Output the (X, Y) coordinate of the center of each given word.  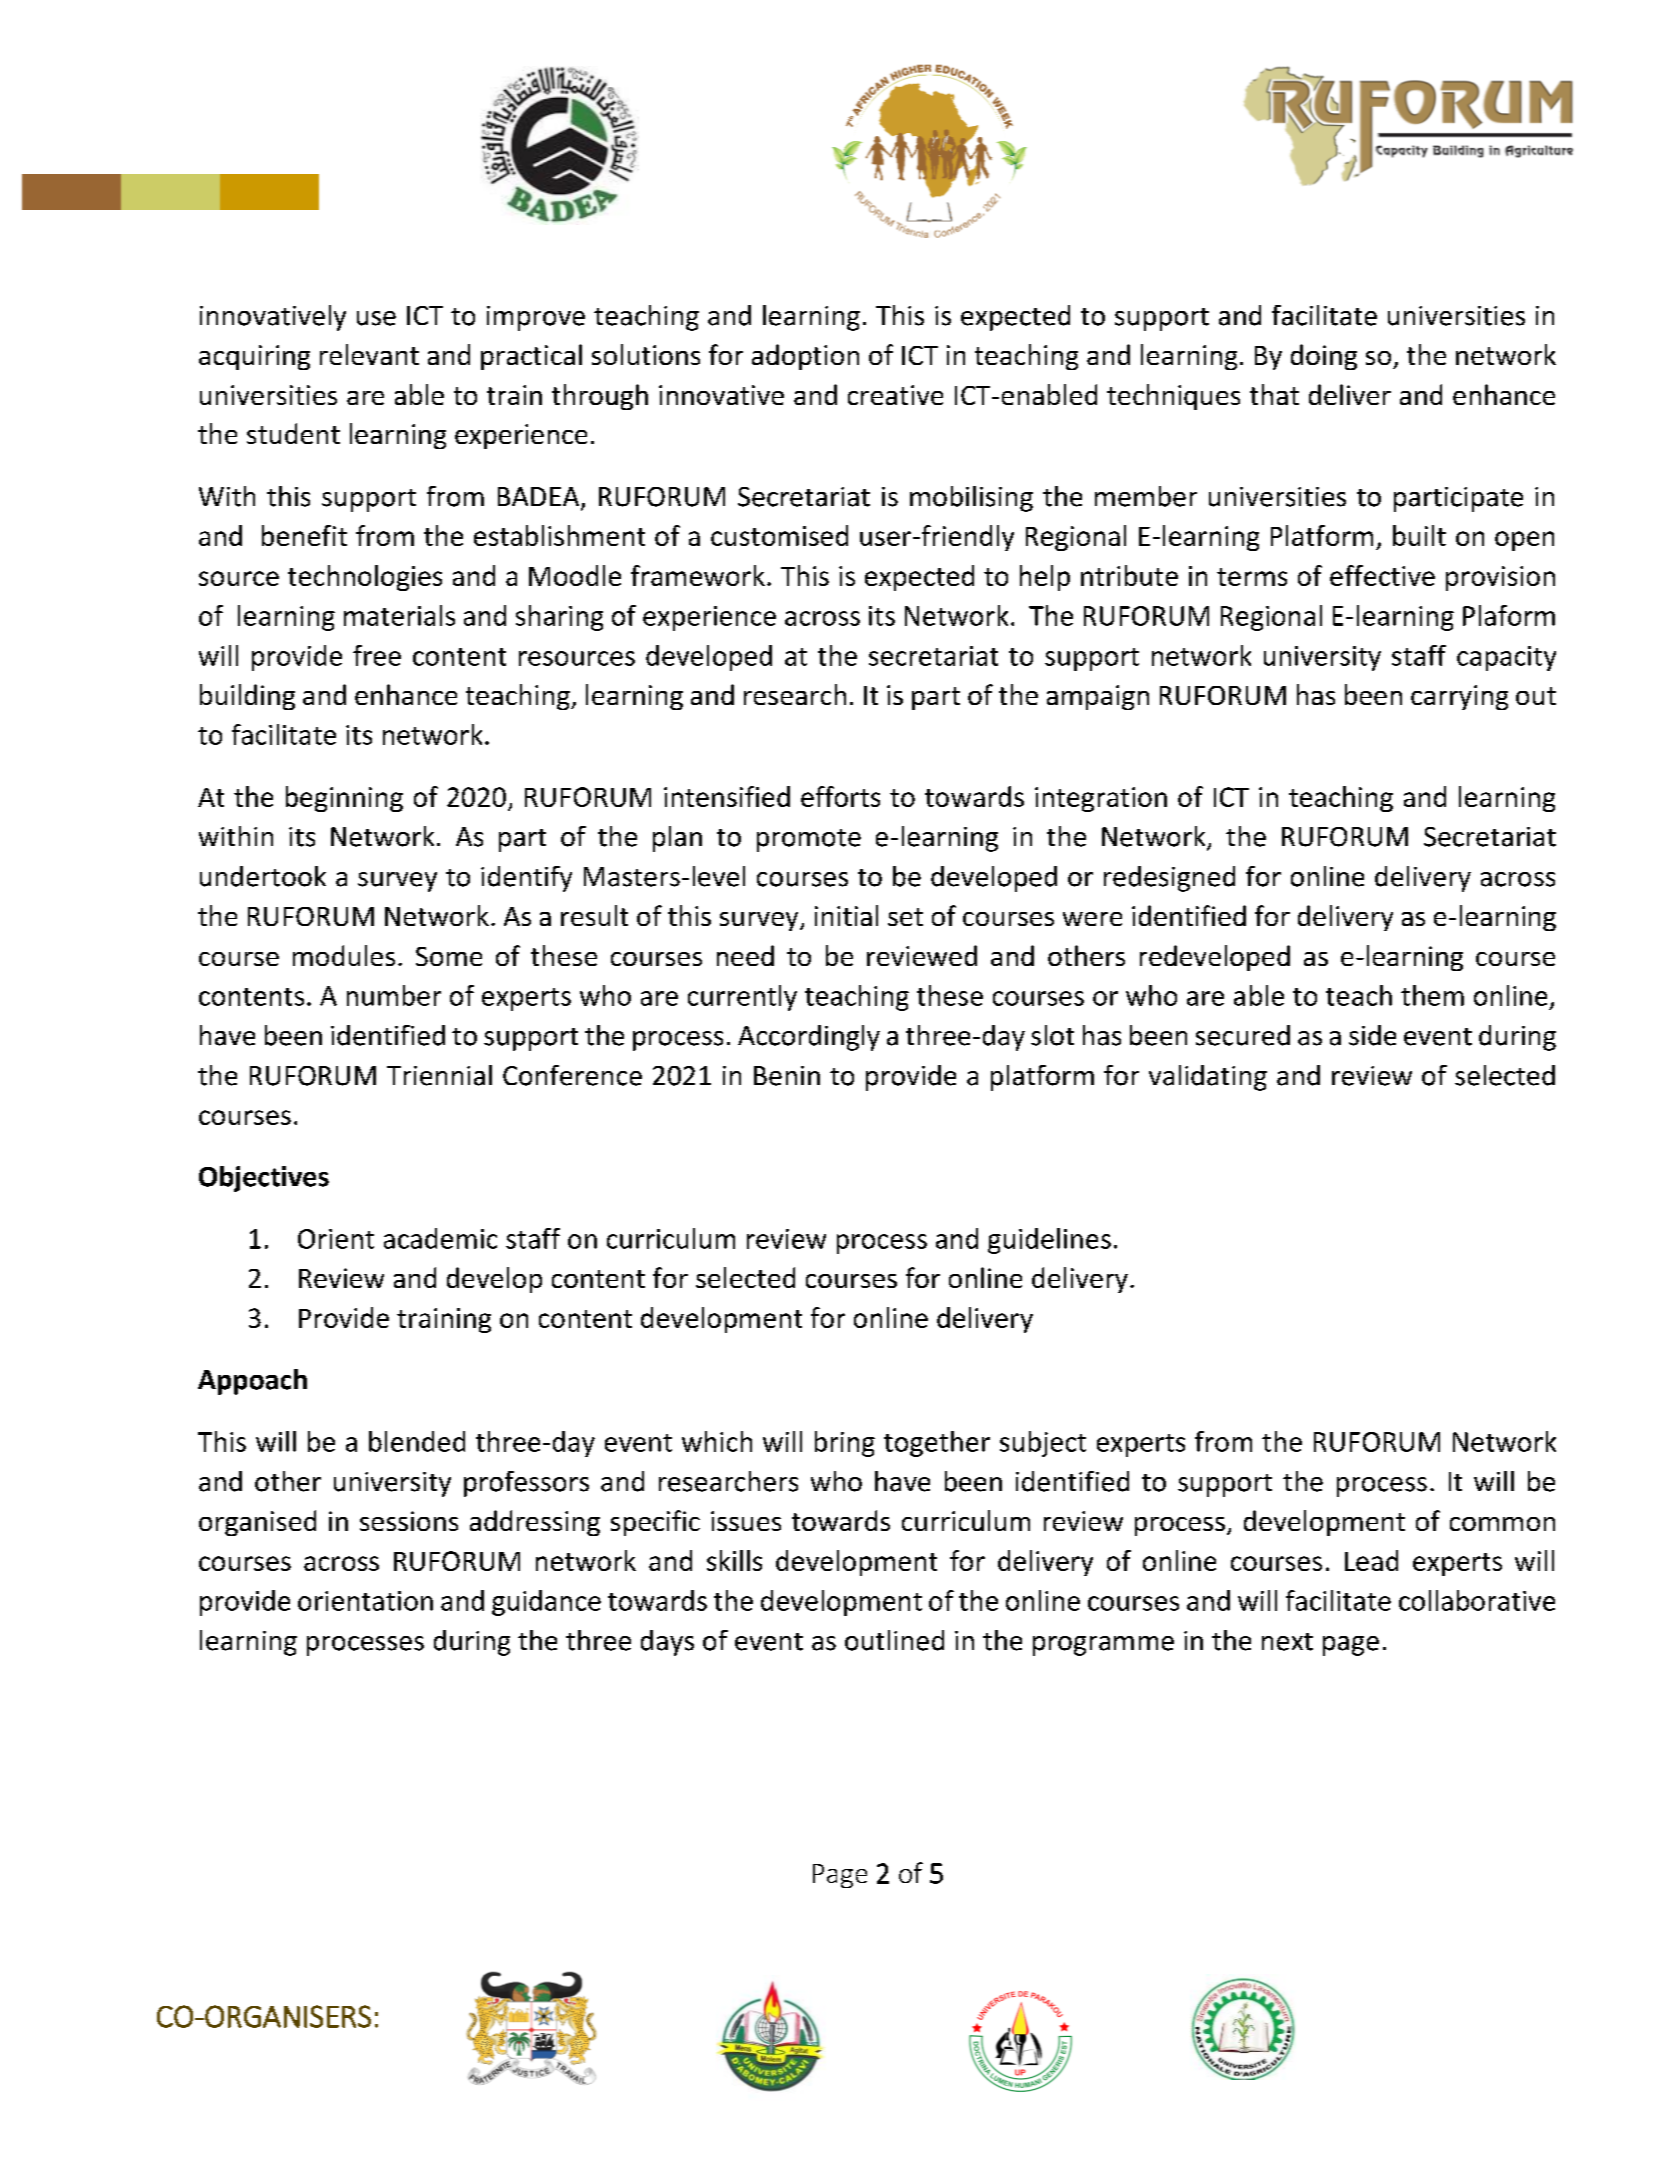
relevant (369, 354)
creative (895, 395)
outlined (894, 1640)
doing (1324, 357)
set (905, 917)
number (394, 995)
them (1432, 995)
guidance (546, 1603)
